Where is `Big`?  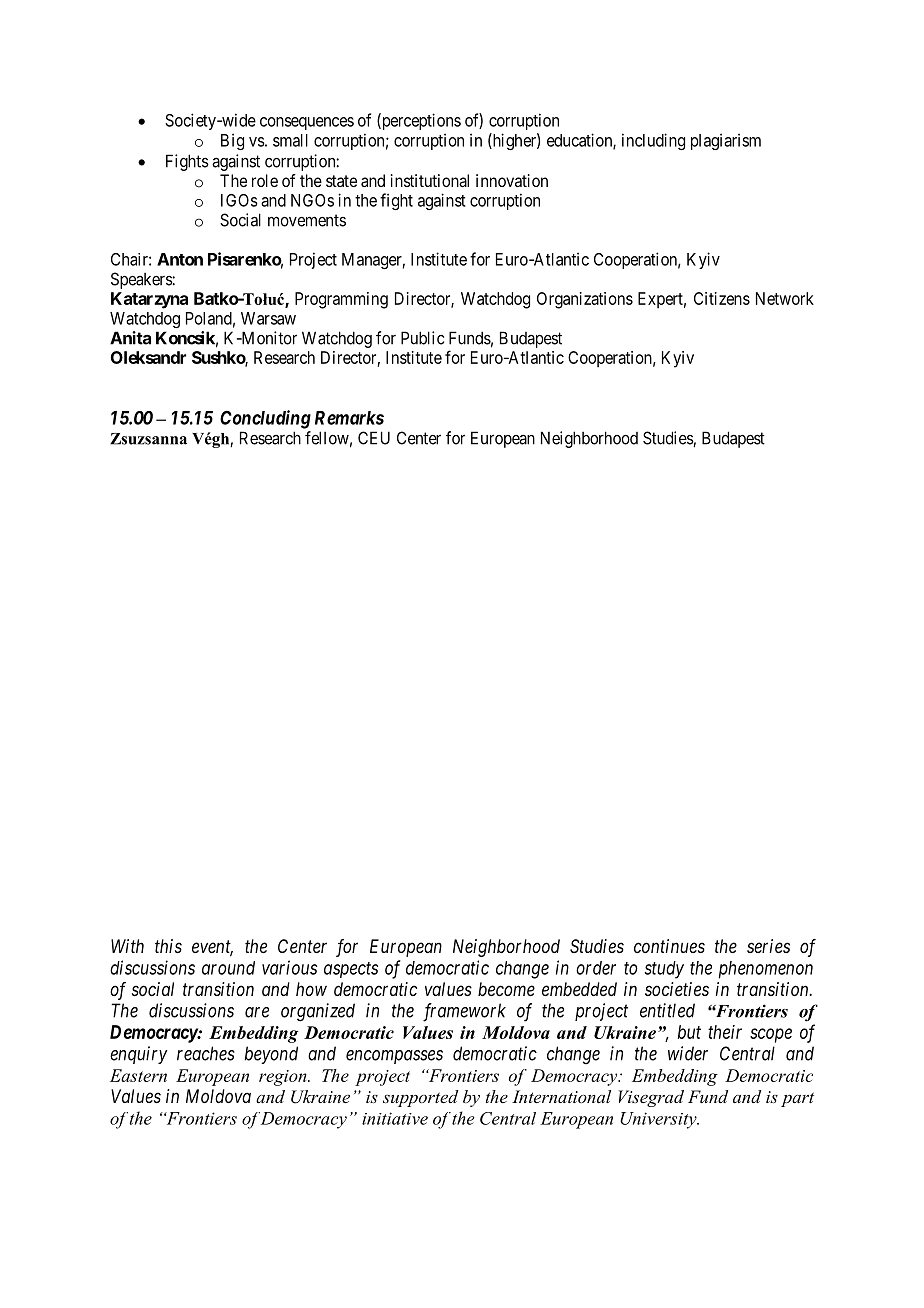
Big is located at coordinates (232, 141).
